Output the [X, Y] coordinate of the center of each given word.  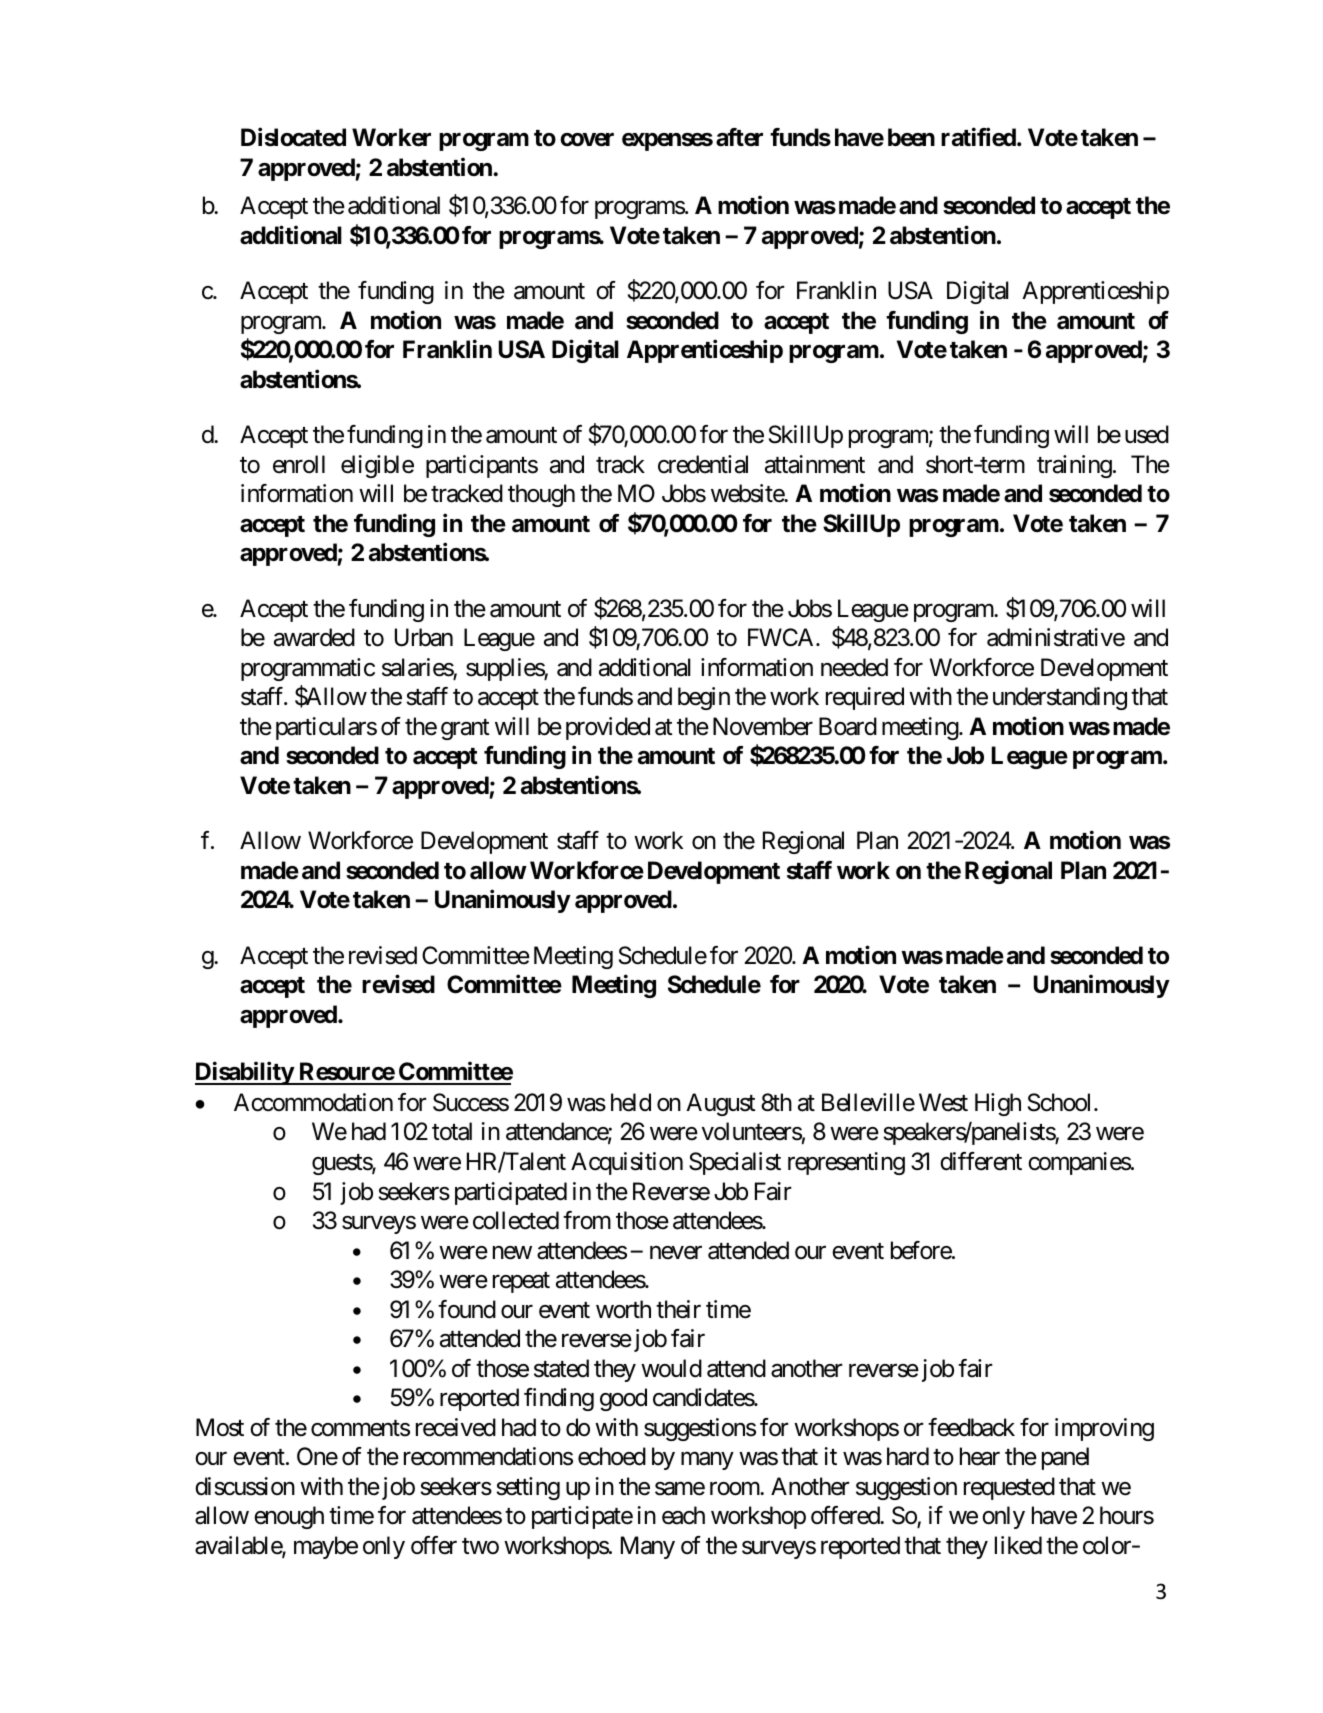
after [739, 137]
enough [289, 1517]
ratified [979, 137]
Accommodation [313, 1102]
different [981, 1161]
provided [608, 728]
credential [703, 464]
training [1074, 466]
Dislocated [293, 137]
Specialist [735, 1163]
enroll [299, 464]
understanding [1060, 698]
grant [465, 729]
